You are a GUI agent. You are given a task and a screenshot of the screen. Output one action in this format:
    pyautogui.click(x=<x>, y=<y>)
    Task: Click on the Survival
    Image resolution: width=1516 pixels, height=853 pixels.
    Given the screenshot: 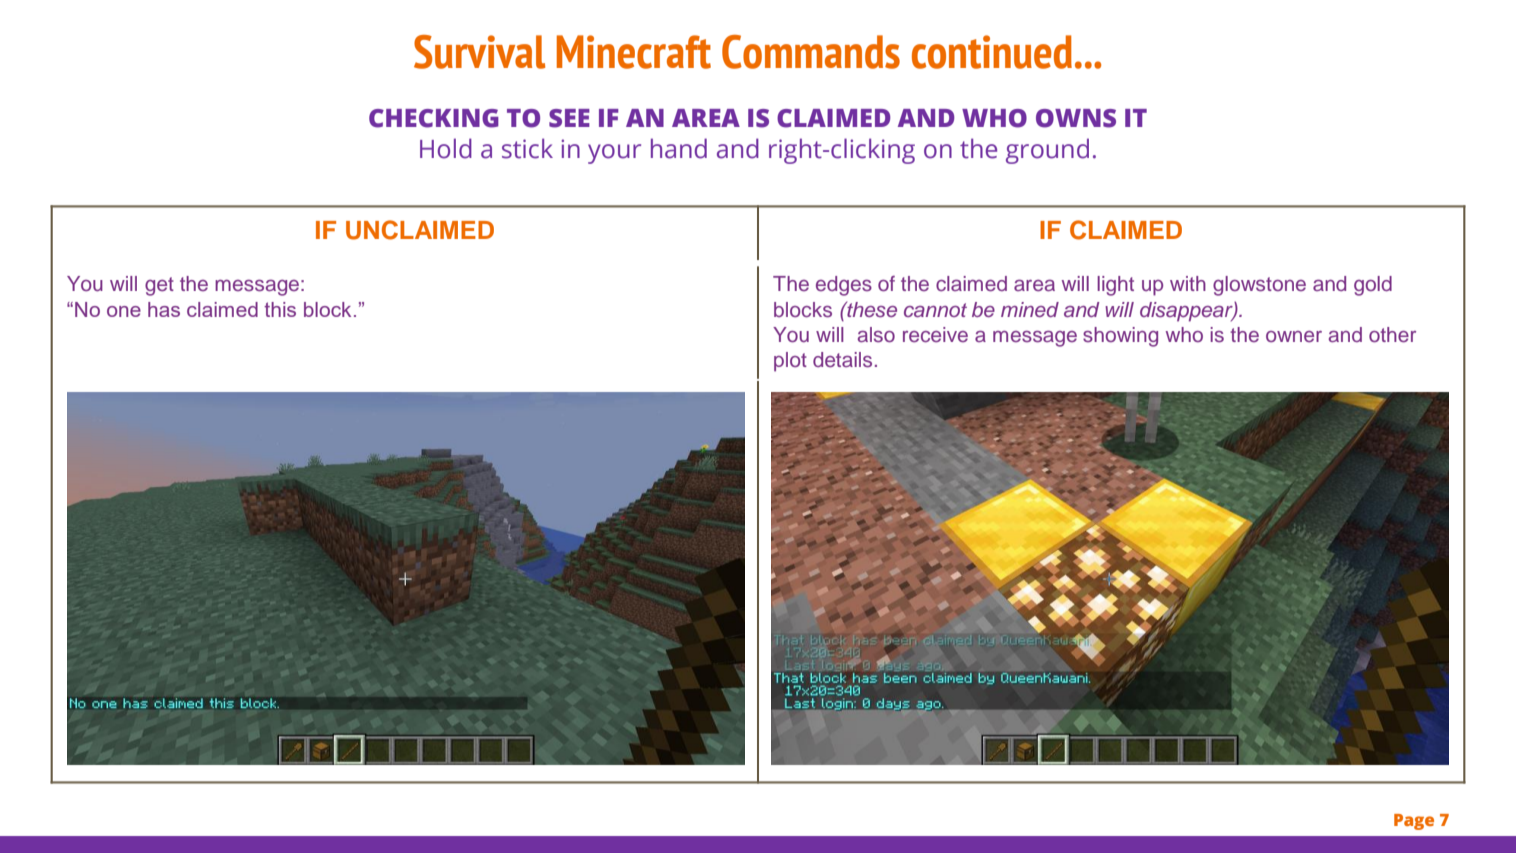 What is the action you would take?
    pyautogui.click(x=479, y=52)
